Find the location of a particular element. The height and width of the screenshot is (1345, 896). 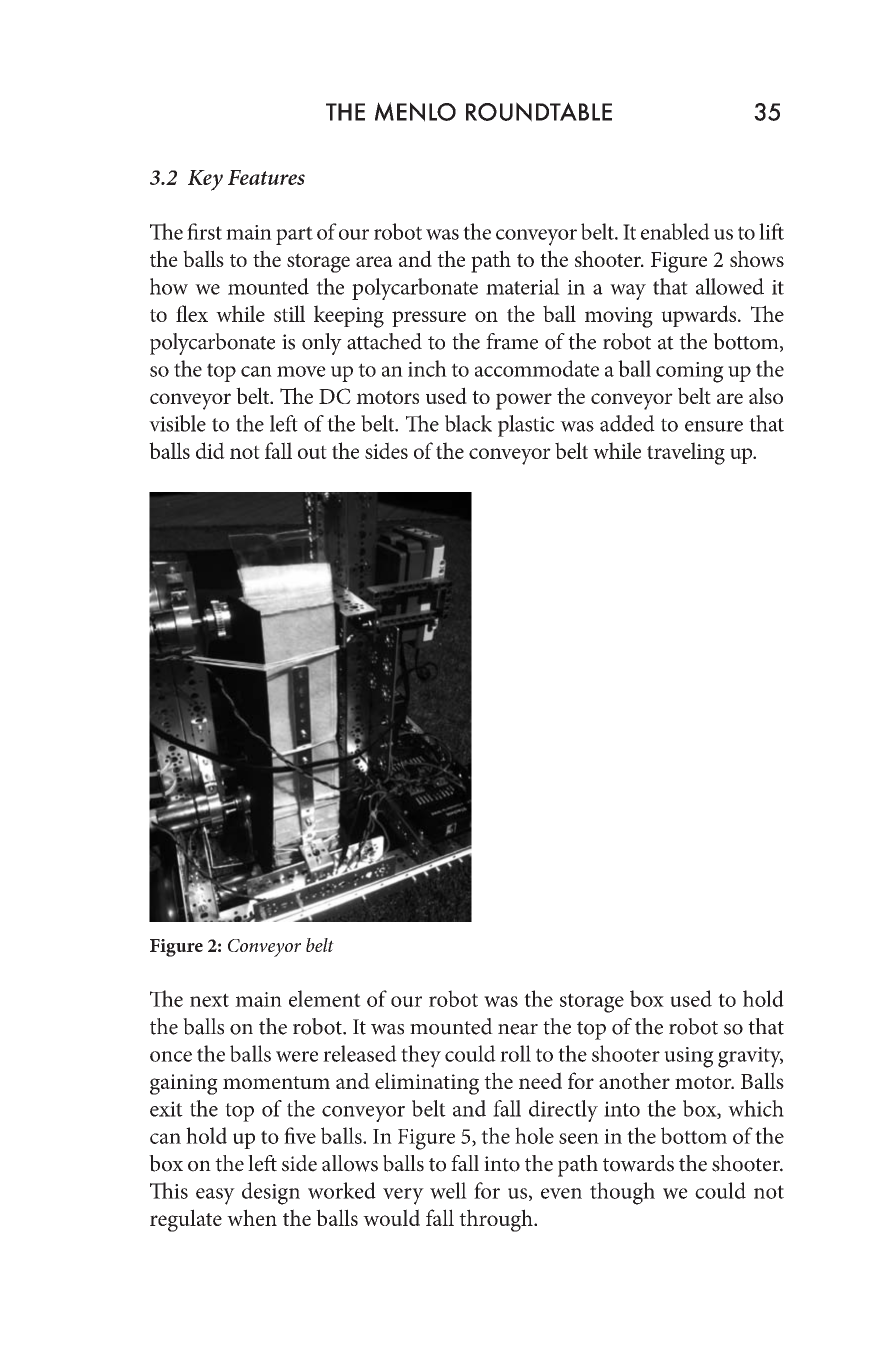

MENLO is located at coordinates (415, 112).
